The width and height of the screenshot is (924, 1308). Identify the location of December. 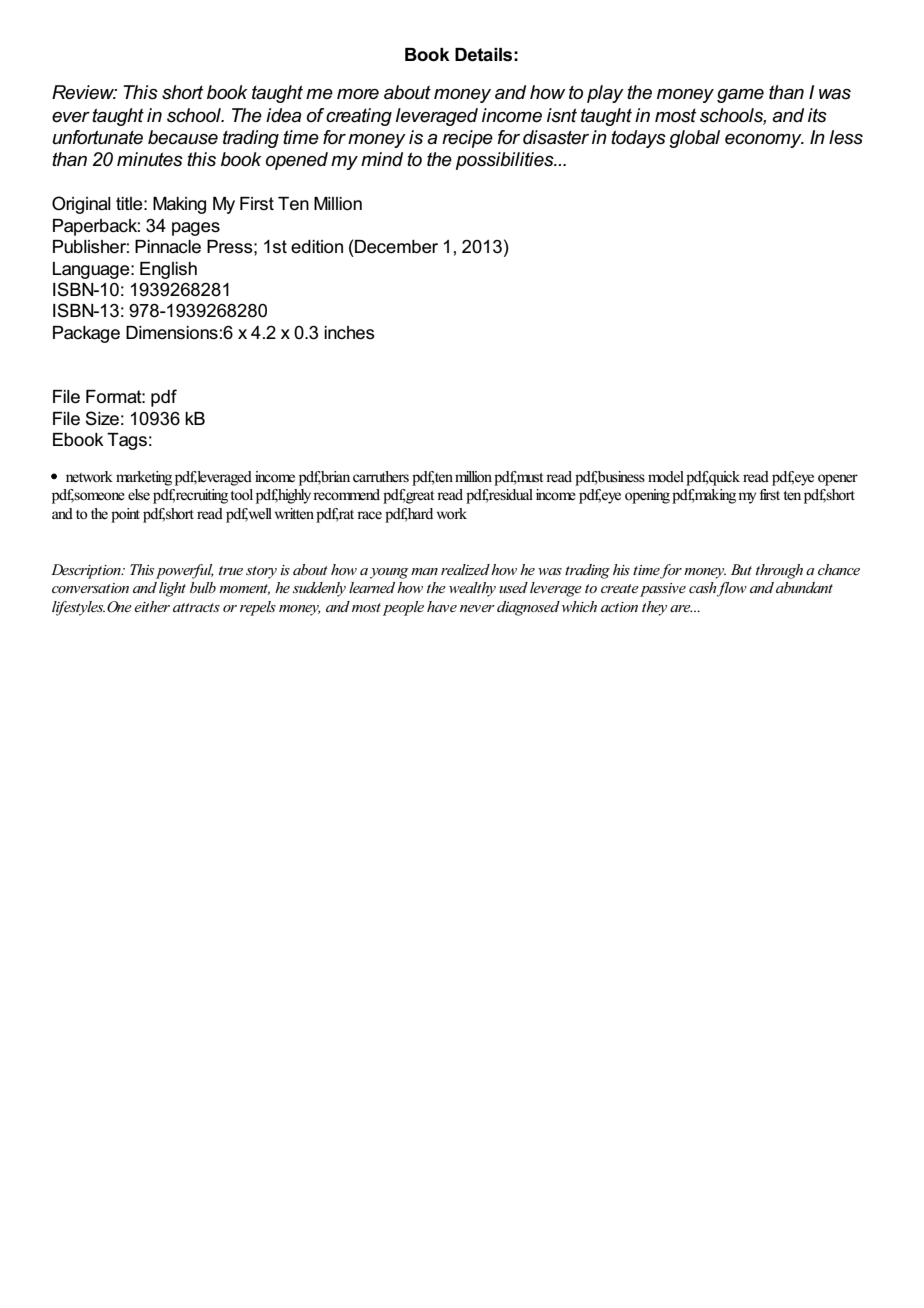
(396, 247).
